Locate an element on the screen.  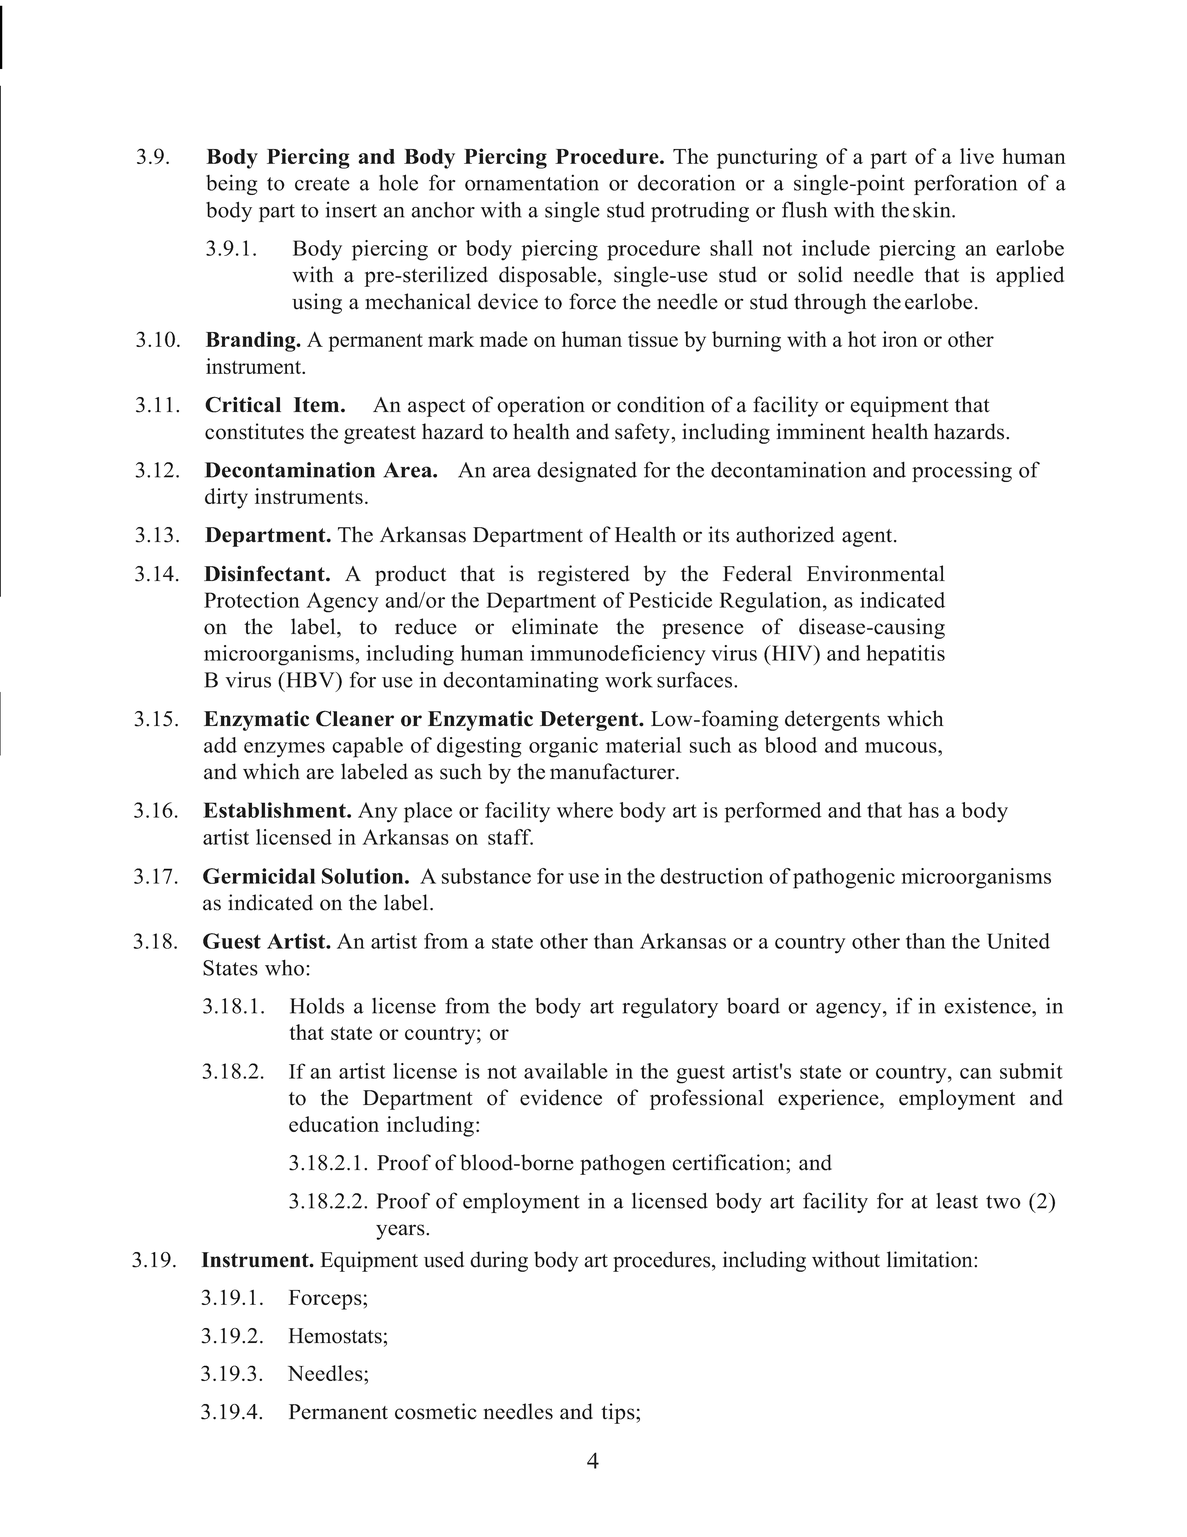
has is located at coordinates (923, 810).
